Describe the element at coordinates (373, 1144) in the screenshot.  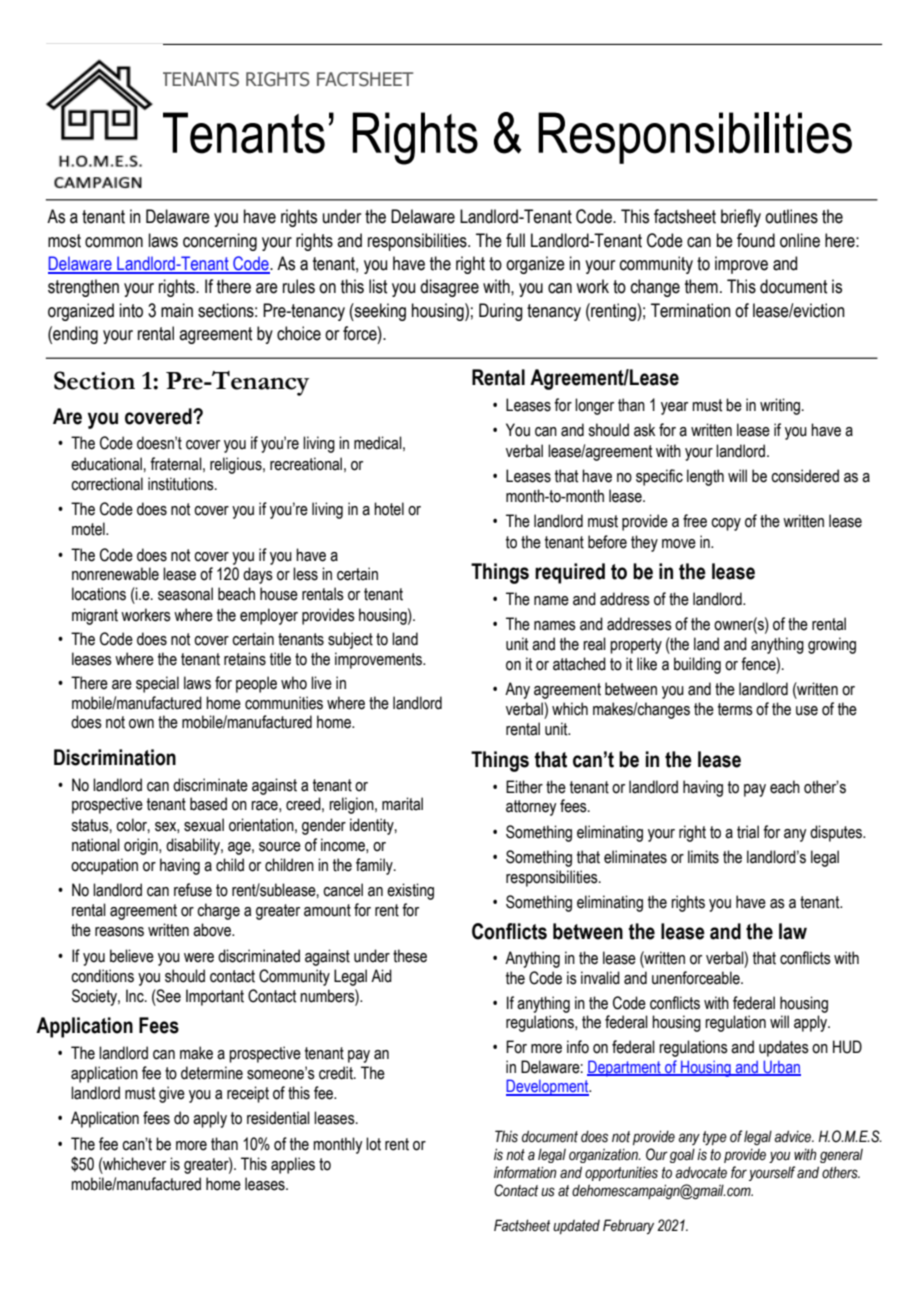
I see `lot` at that location.
